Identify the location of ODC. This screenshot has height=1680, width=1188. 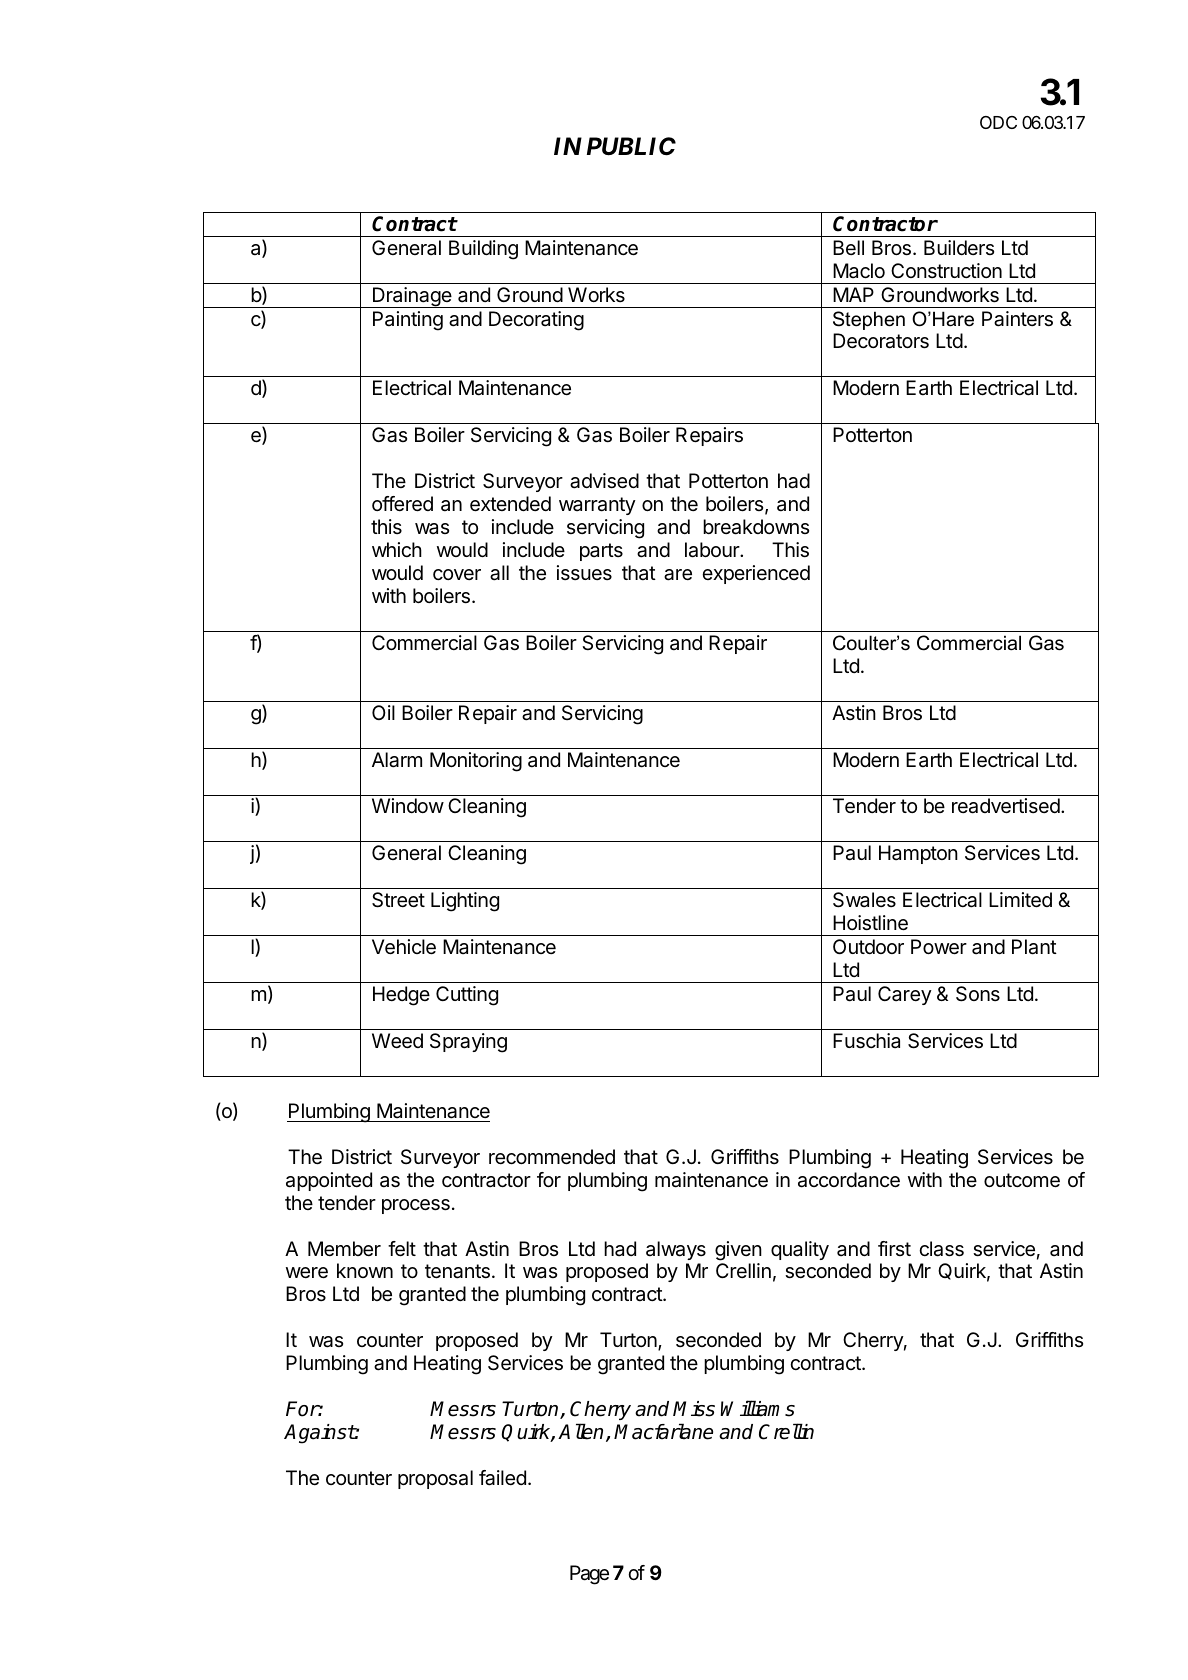
(998, 122).
